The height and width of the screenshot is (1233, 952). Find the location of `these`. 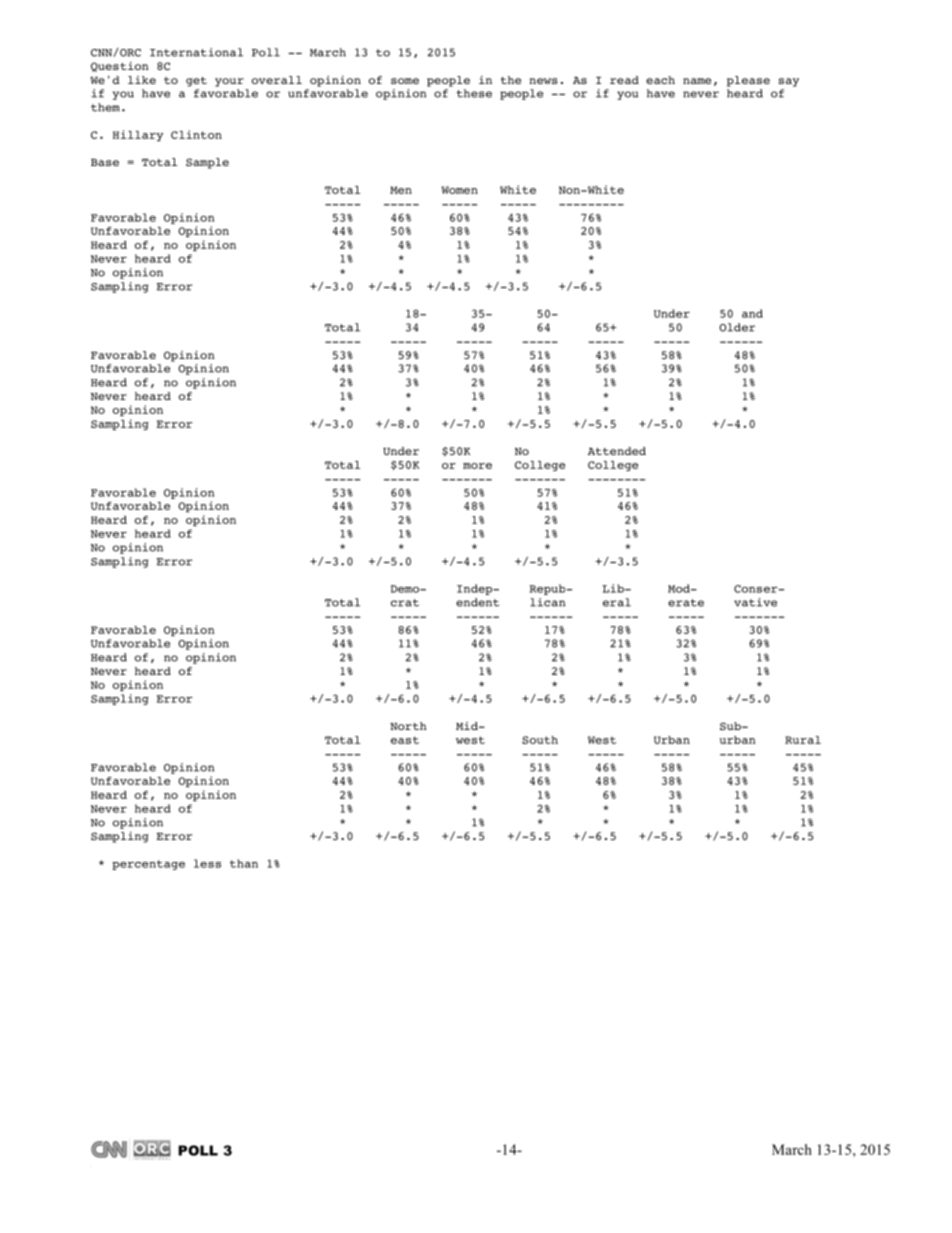

these is located at coordinates (474, 93).
